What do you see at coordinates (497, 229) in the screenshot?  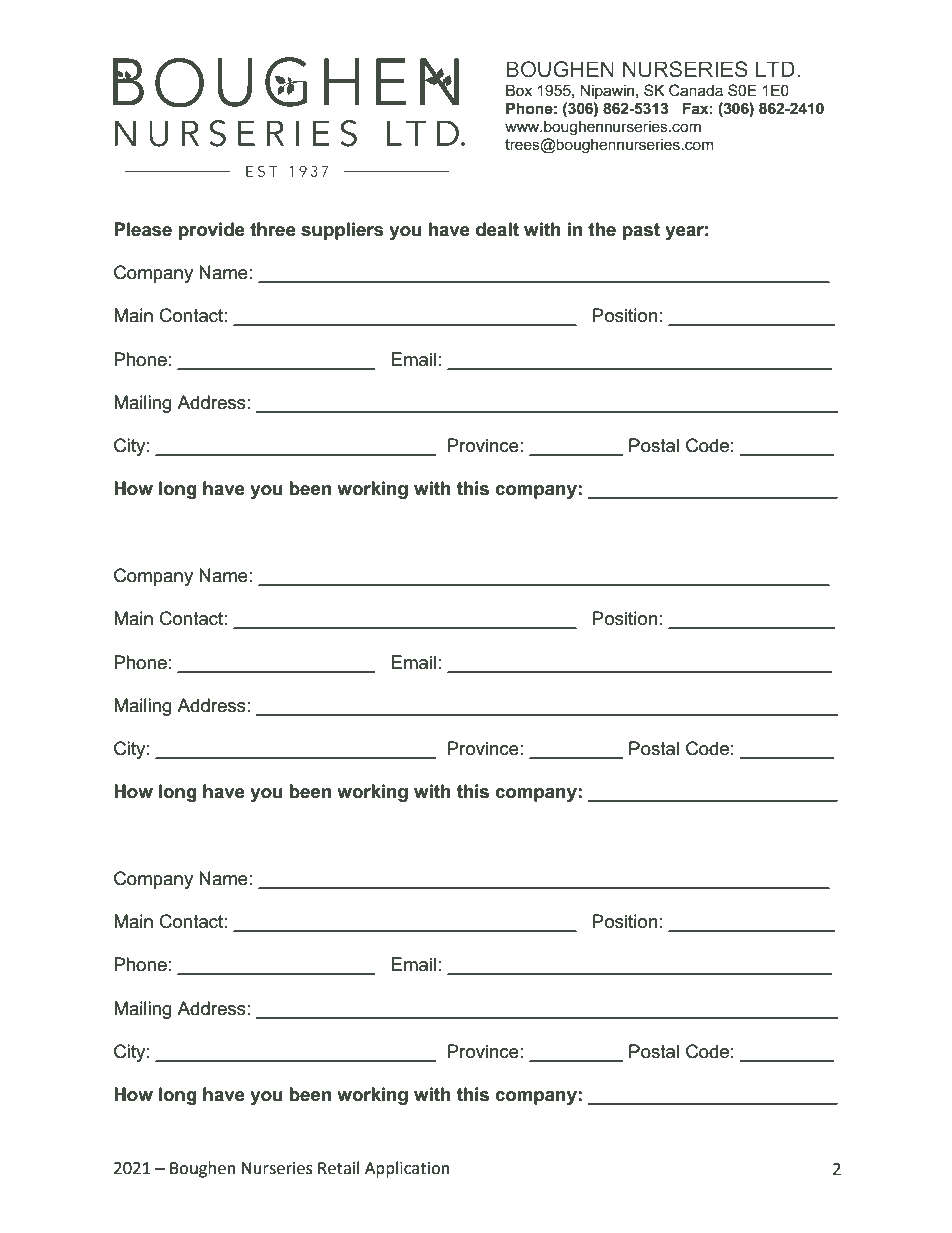 I see `dealt` at bounding box center [497, 229].
